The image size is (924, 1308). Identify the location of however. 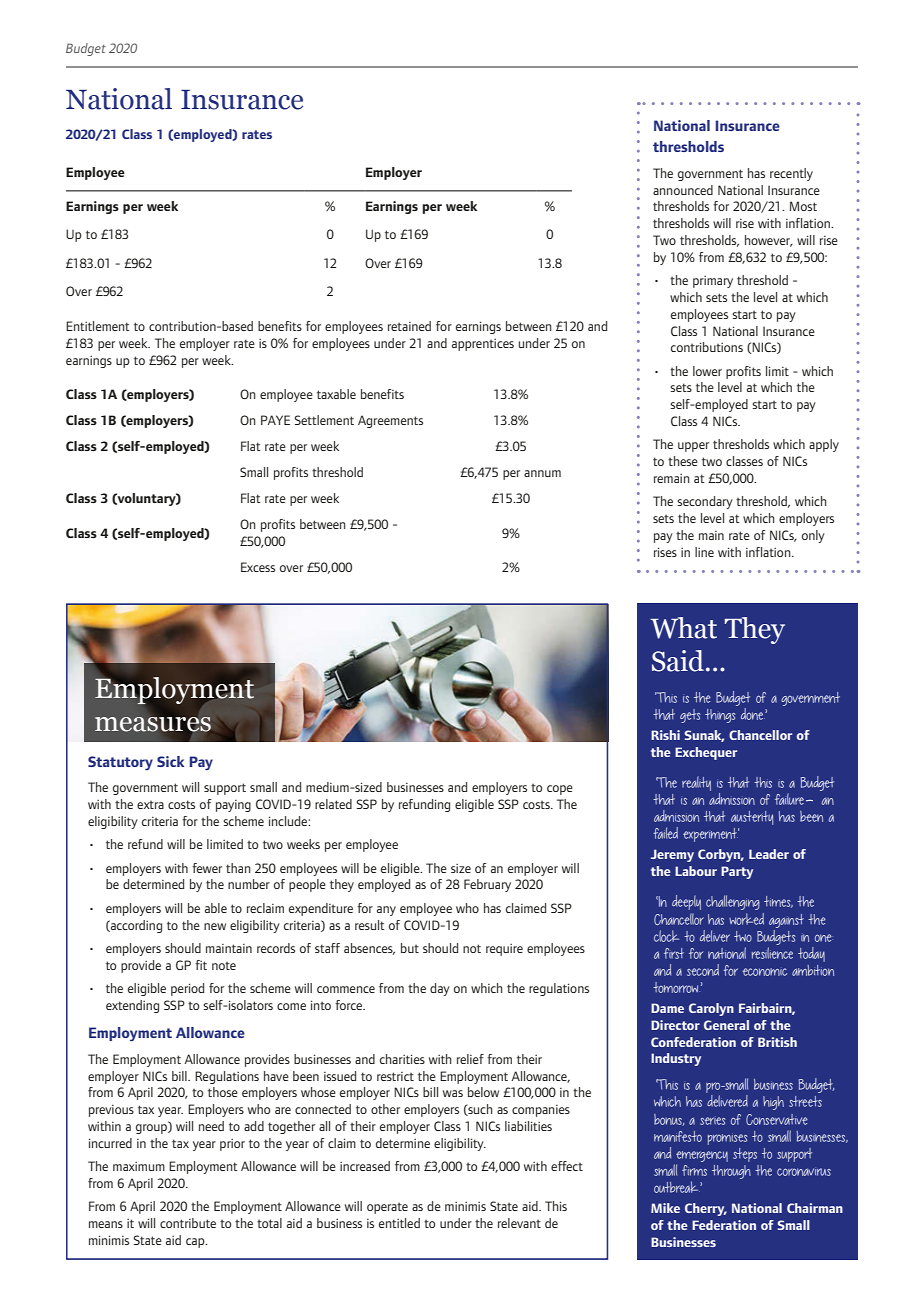
(768, 241).
